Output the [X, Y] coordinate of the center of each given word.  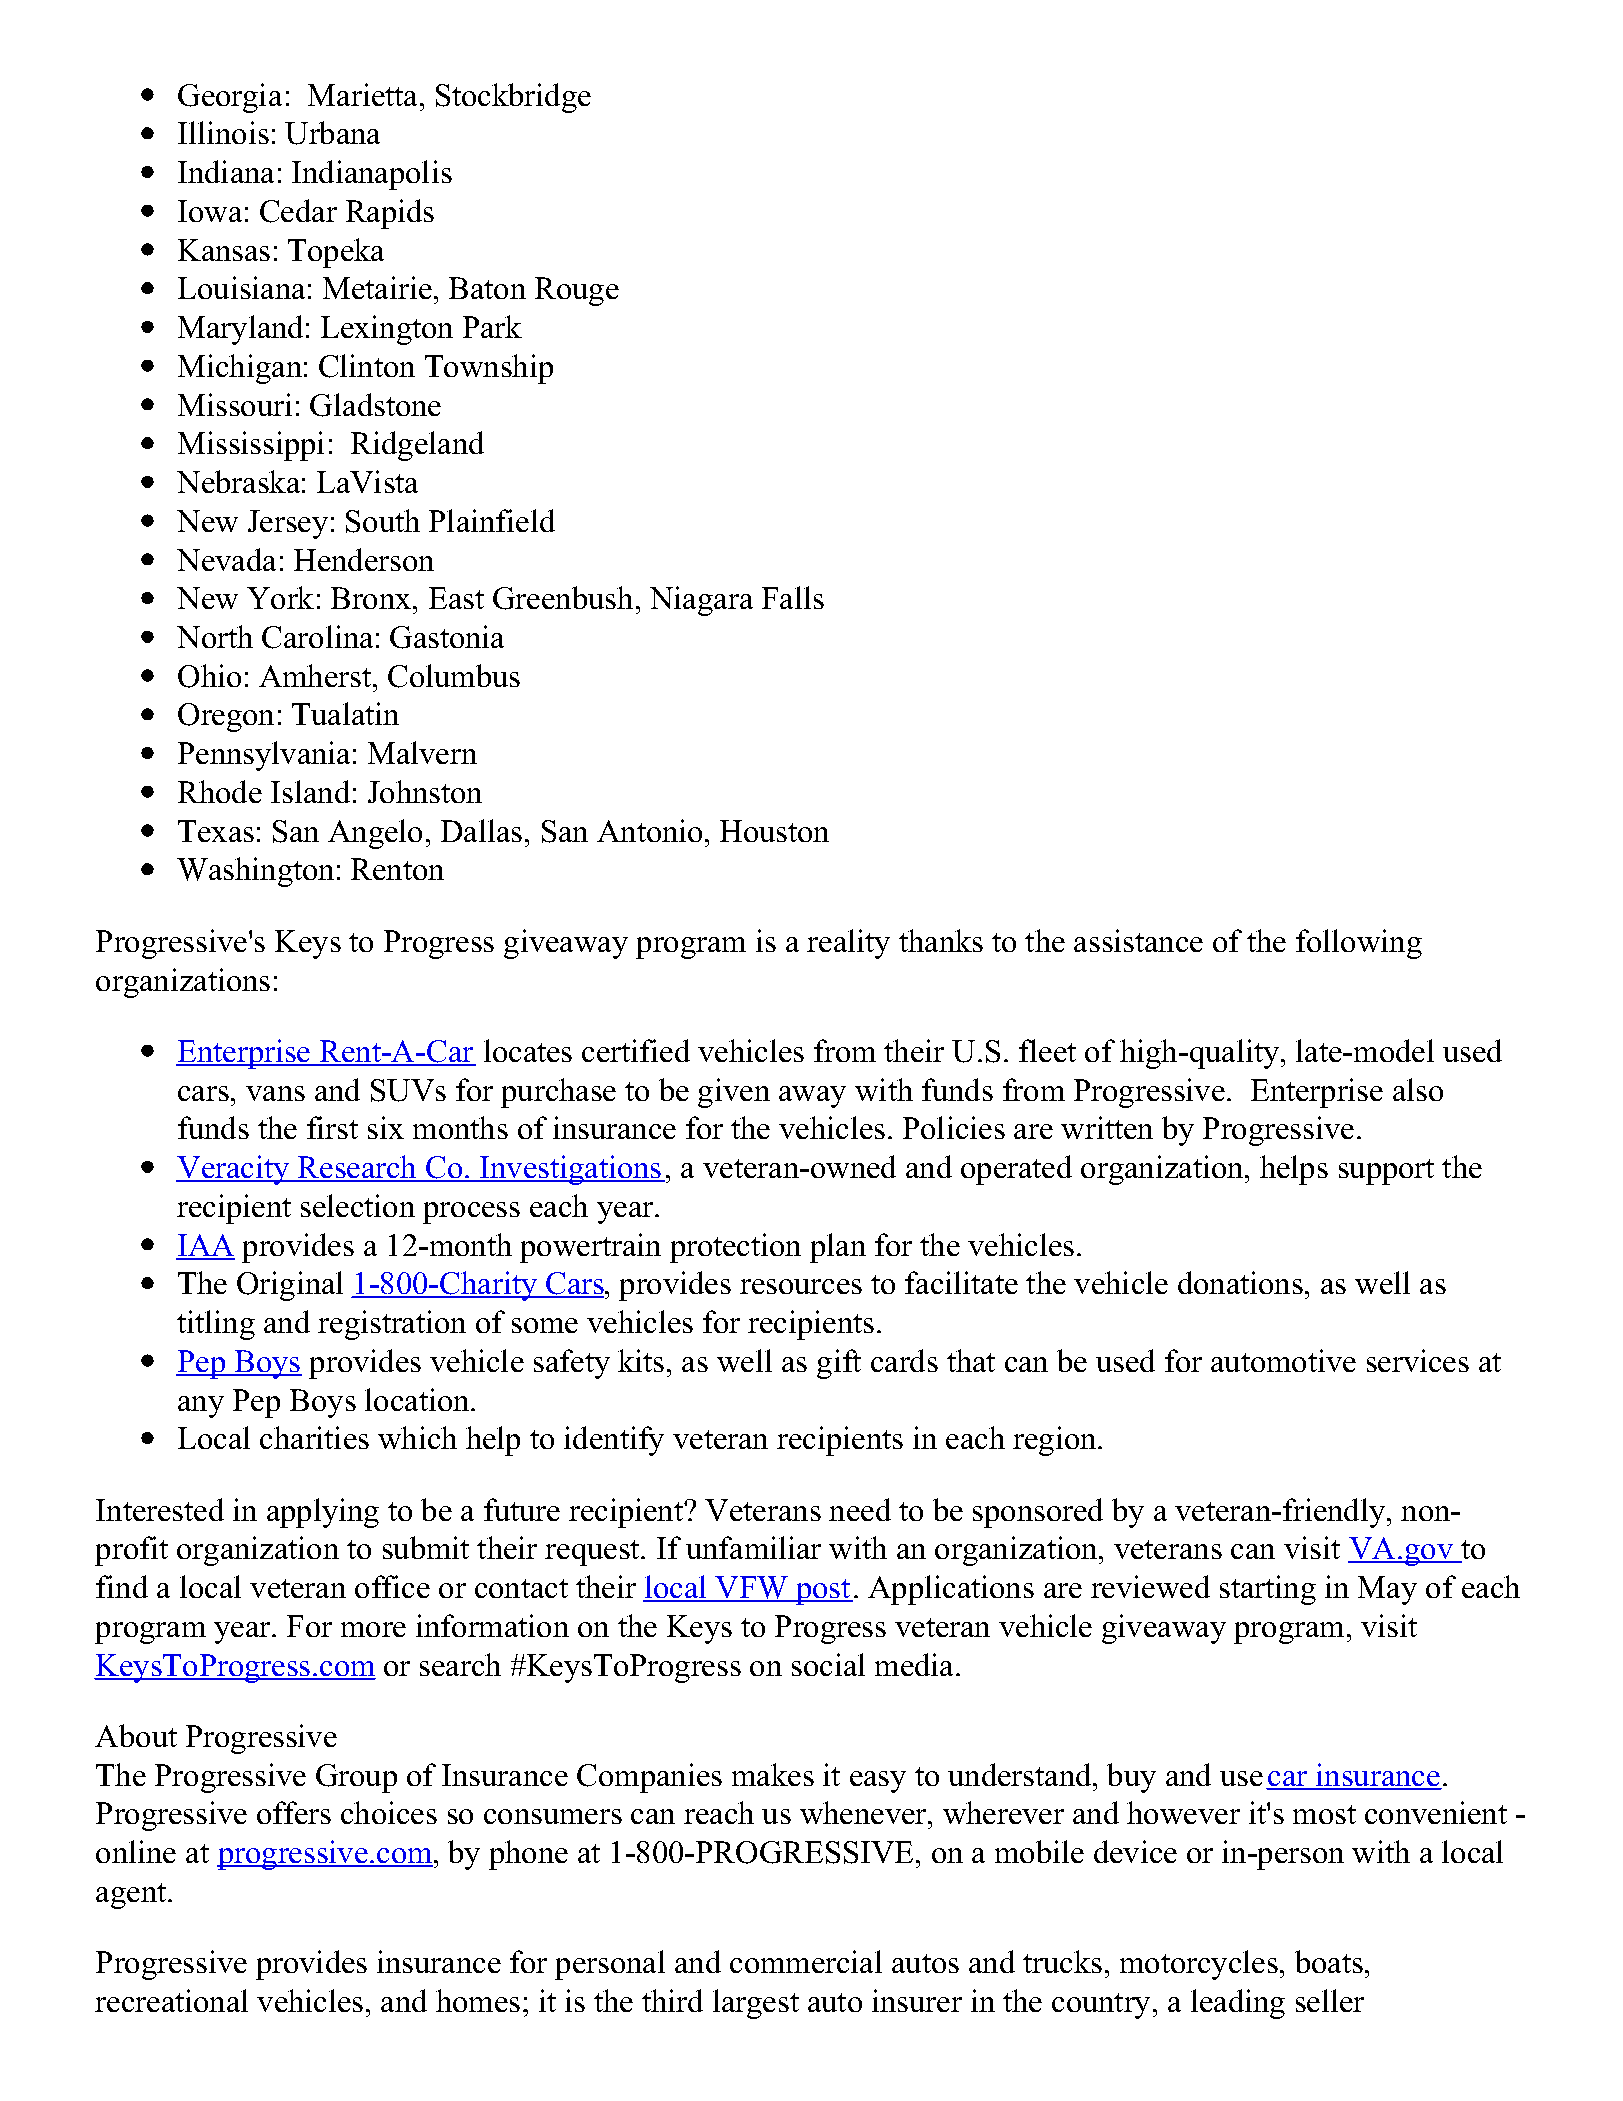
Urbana [332, 133]
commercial [806, 1961]
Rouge [577, 291]
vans [275, 1093]
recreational [171, 2000]
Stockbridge [513, 98]
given [734, 1093]
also [1418, 1089]
